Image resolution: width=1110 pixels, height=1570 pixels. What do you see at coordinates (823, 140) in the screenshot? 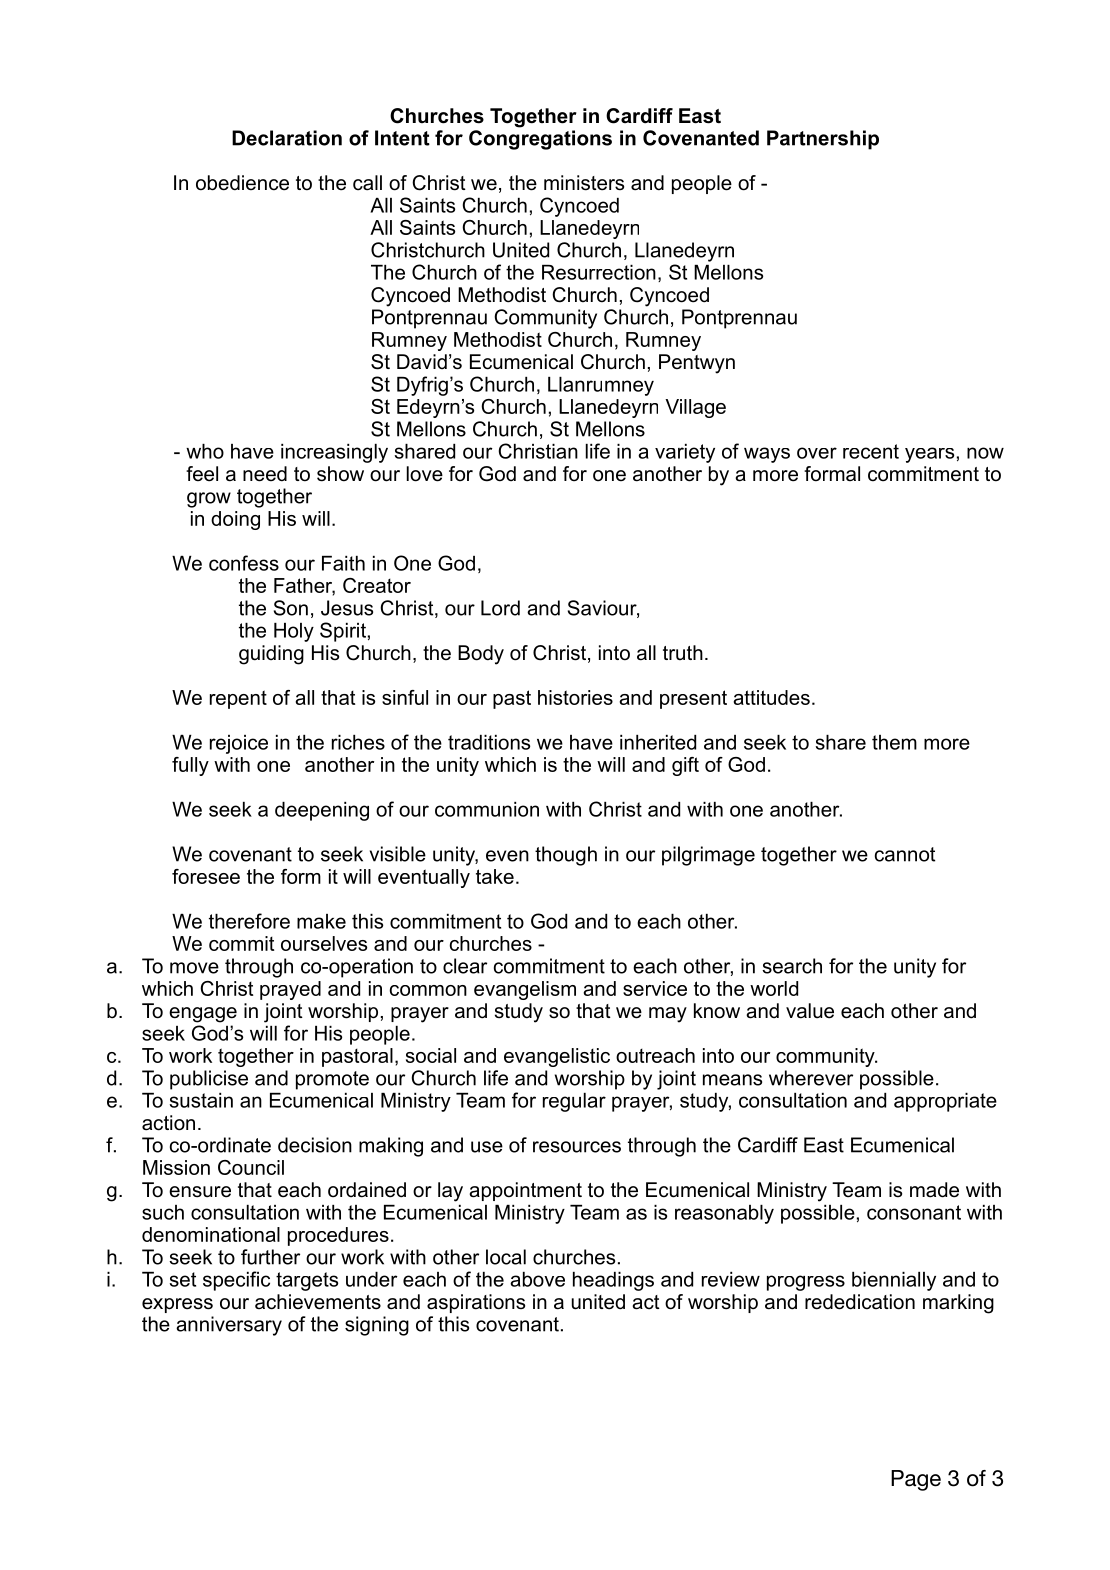
I see `Partnership` at bounding box center [823, 140].
